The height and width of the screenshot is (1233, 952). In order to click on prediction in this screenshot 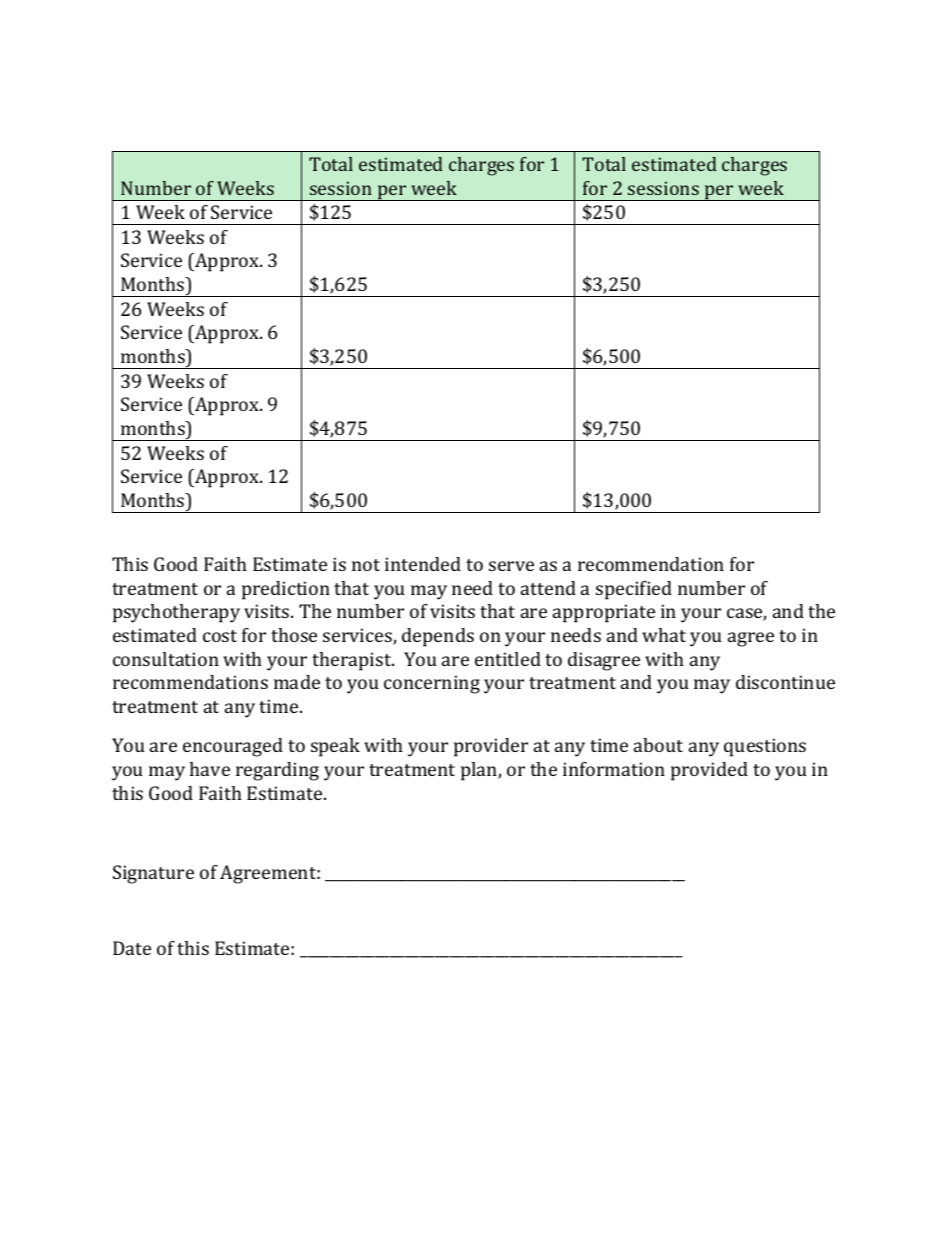, I will do `click(286, 590)`.
